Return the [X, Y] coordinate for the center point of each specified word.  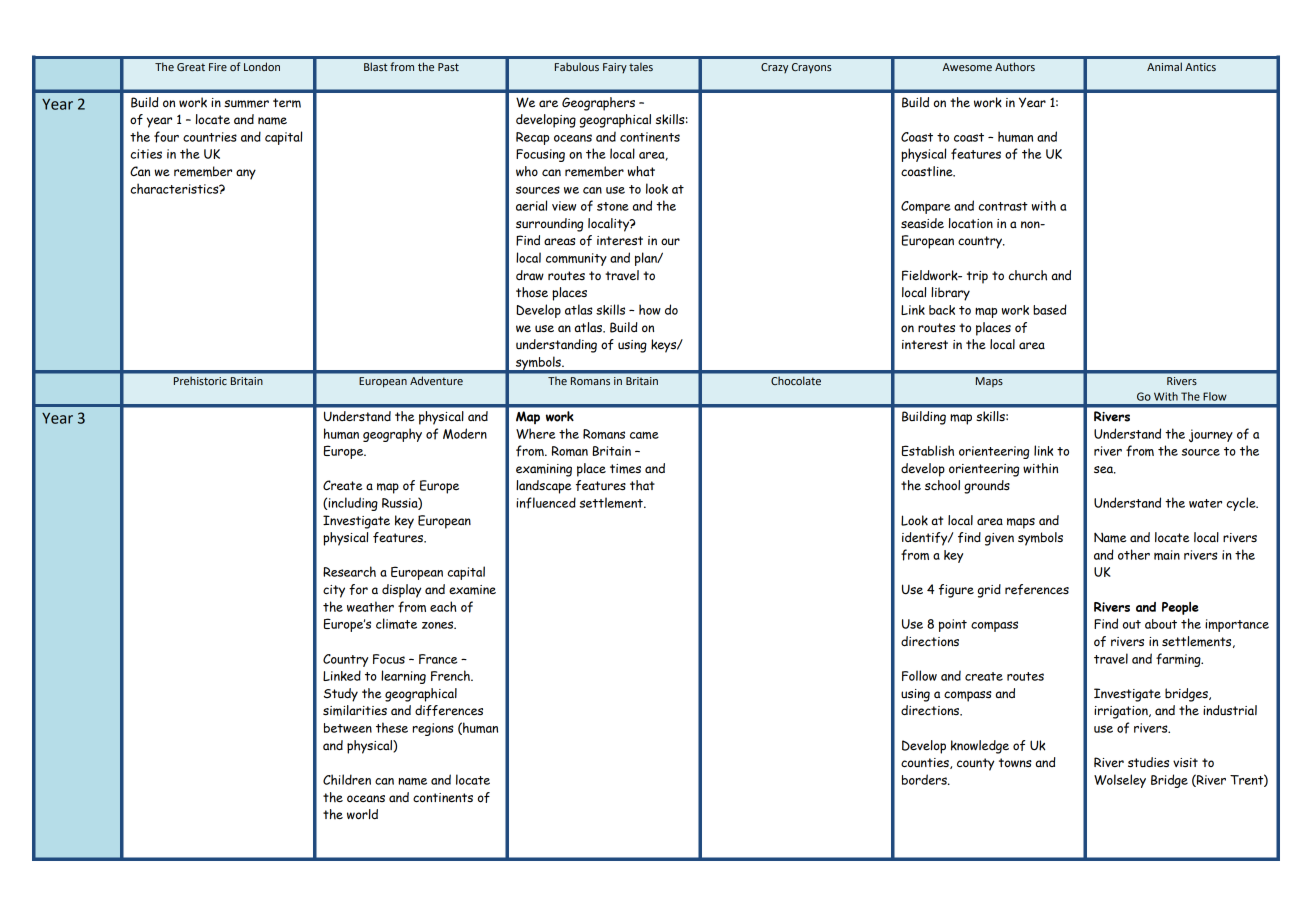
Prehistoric [200, 381]
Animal [1164, 66]
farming [1179, 660]
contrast [1003, 206]
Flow [1215, 396]
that [642, 485]
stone [613, 206]
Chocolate [796, 381]
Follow [919, 675]
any [246, 174]
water [1205, 503]
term [287, 103]
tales [641, 66]
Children [347, 779]
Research [349, 571]
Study [341, 695]
